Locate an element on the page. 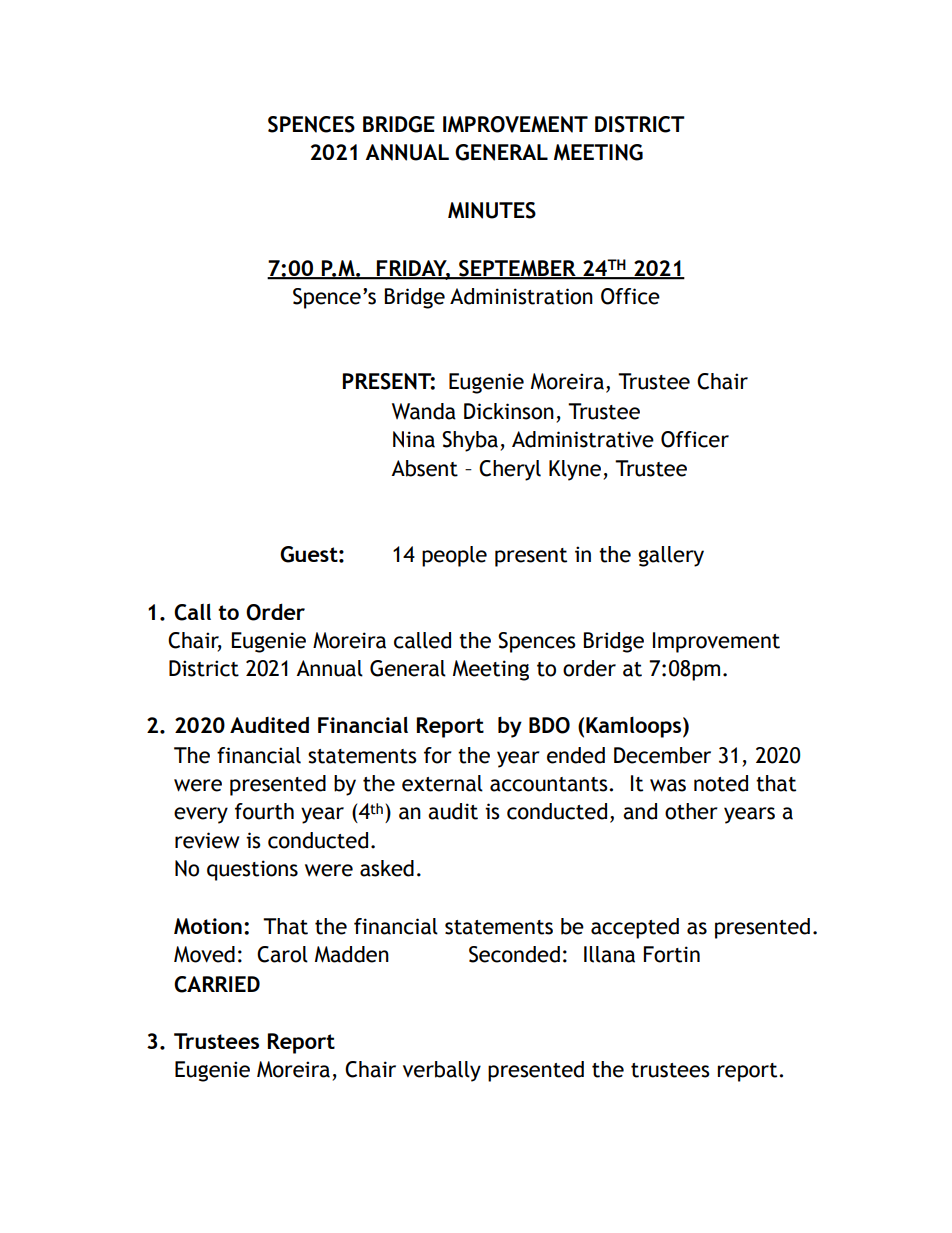 The image size is (952, 1233). Nina is located at coordinates (414, 439).
